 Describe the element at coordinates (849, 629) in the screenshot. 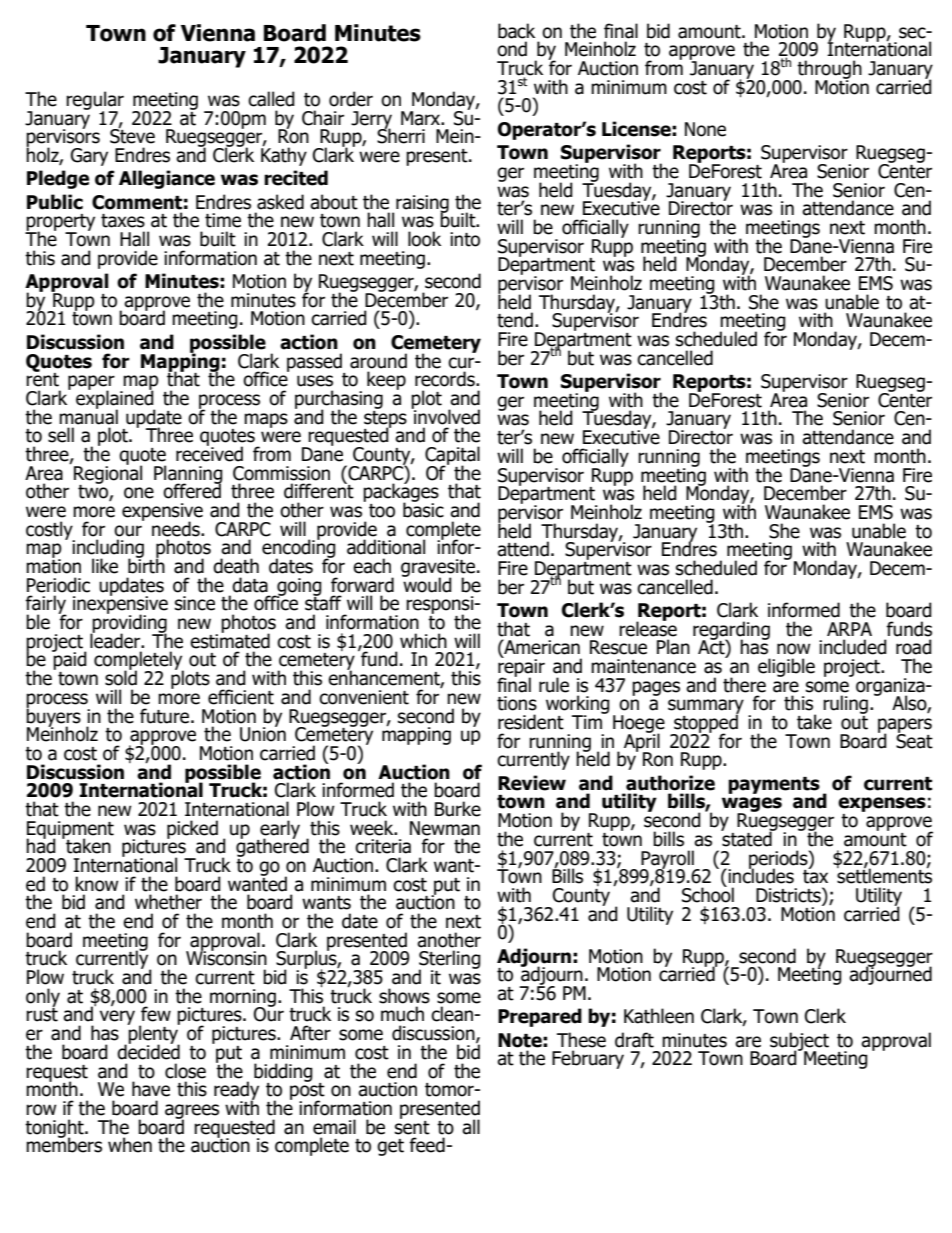

I see `ARPA` at that location.
